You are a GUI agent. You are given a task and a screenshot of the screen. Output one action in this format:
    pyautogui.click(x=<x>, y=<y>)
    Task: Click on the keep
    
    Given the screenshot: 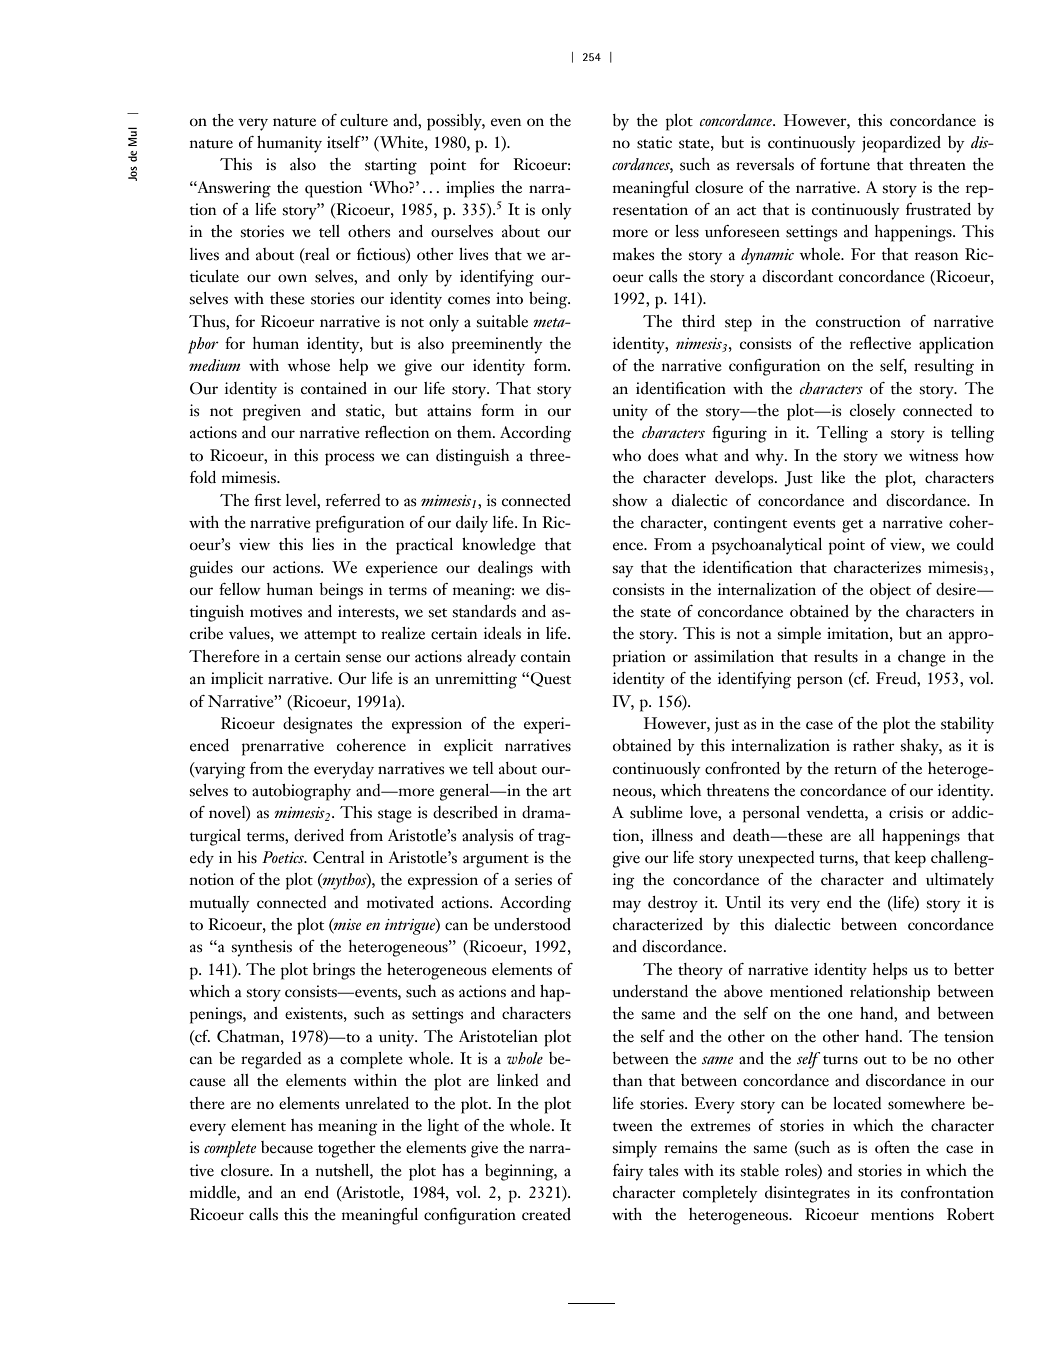 What is the action you would take?
    pyautogui.click(x=910, y=859)
